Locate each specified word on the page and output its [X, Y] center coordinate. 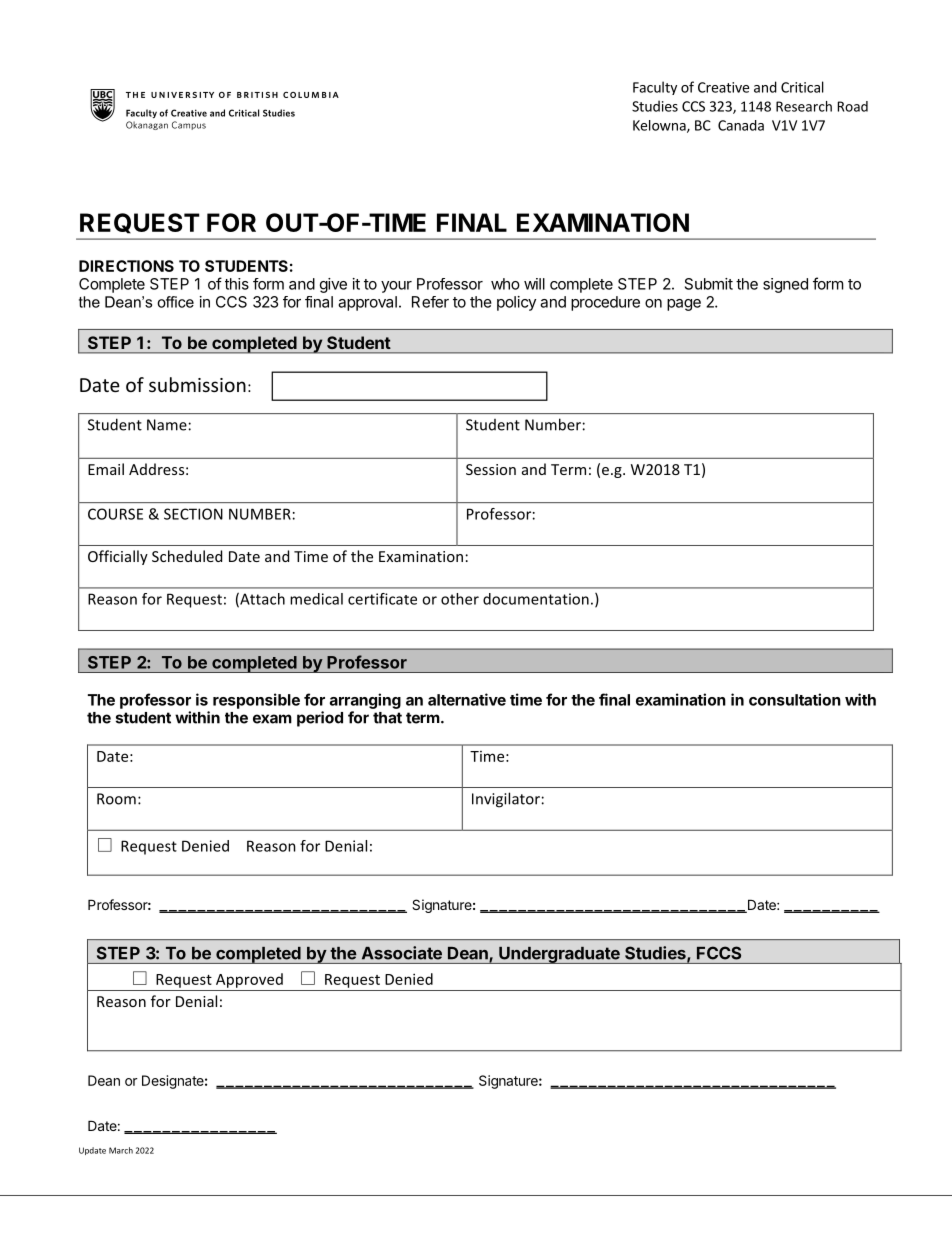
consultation [795, 699]
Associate [402, 953]
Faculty [655, 88]
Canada [741, 125]
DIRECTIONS [126, 266]
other [460, 599]
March [121, 1150]
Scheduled [187, 556]
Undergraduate [559, 955]
